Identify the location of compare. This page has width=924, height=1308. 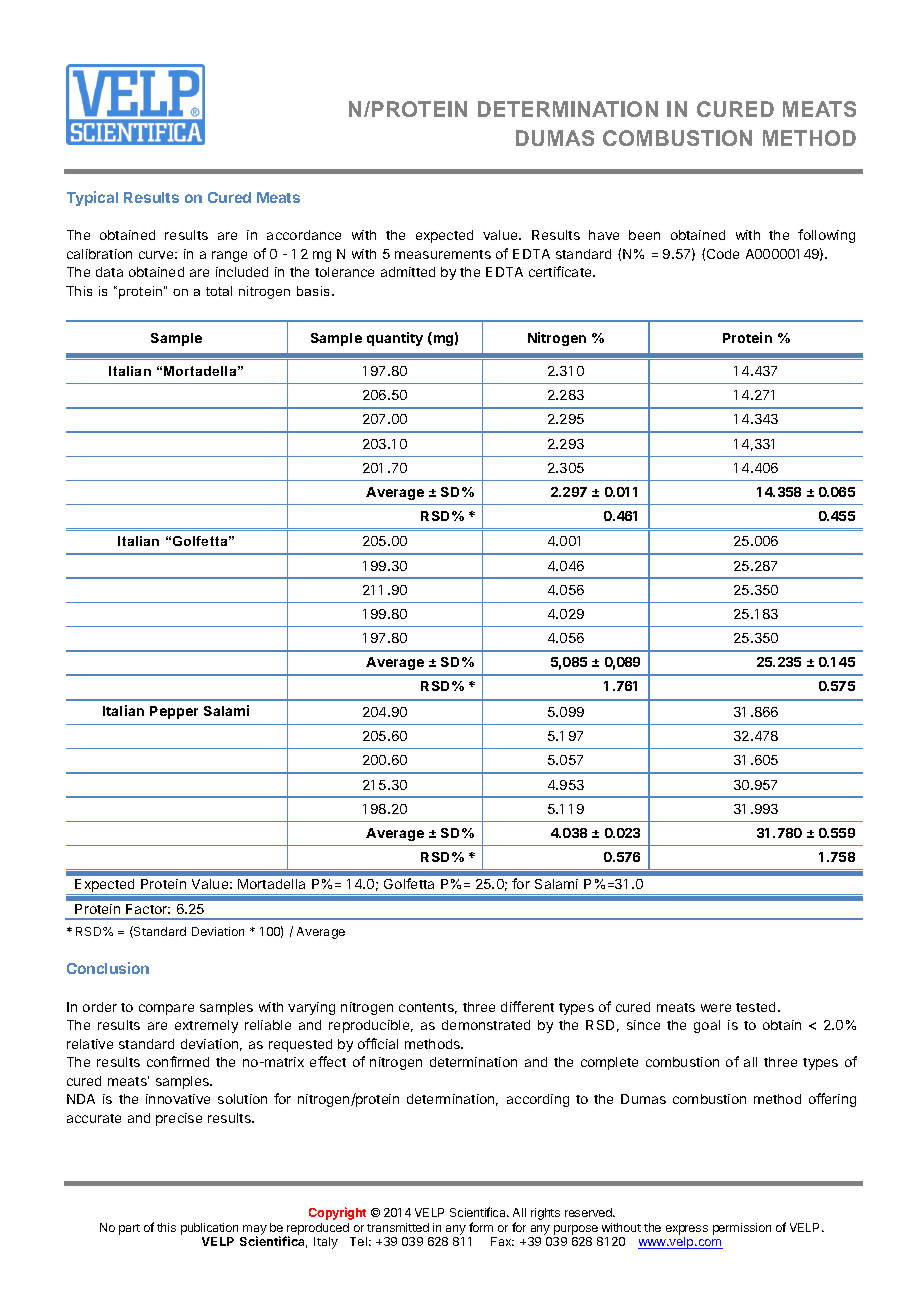
(166, 1009).
